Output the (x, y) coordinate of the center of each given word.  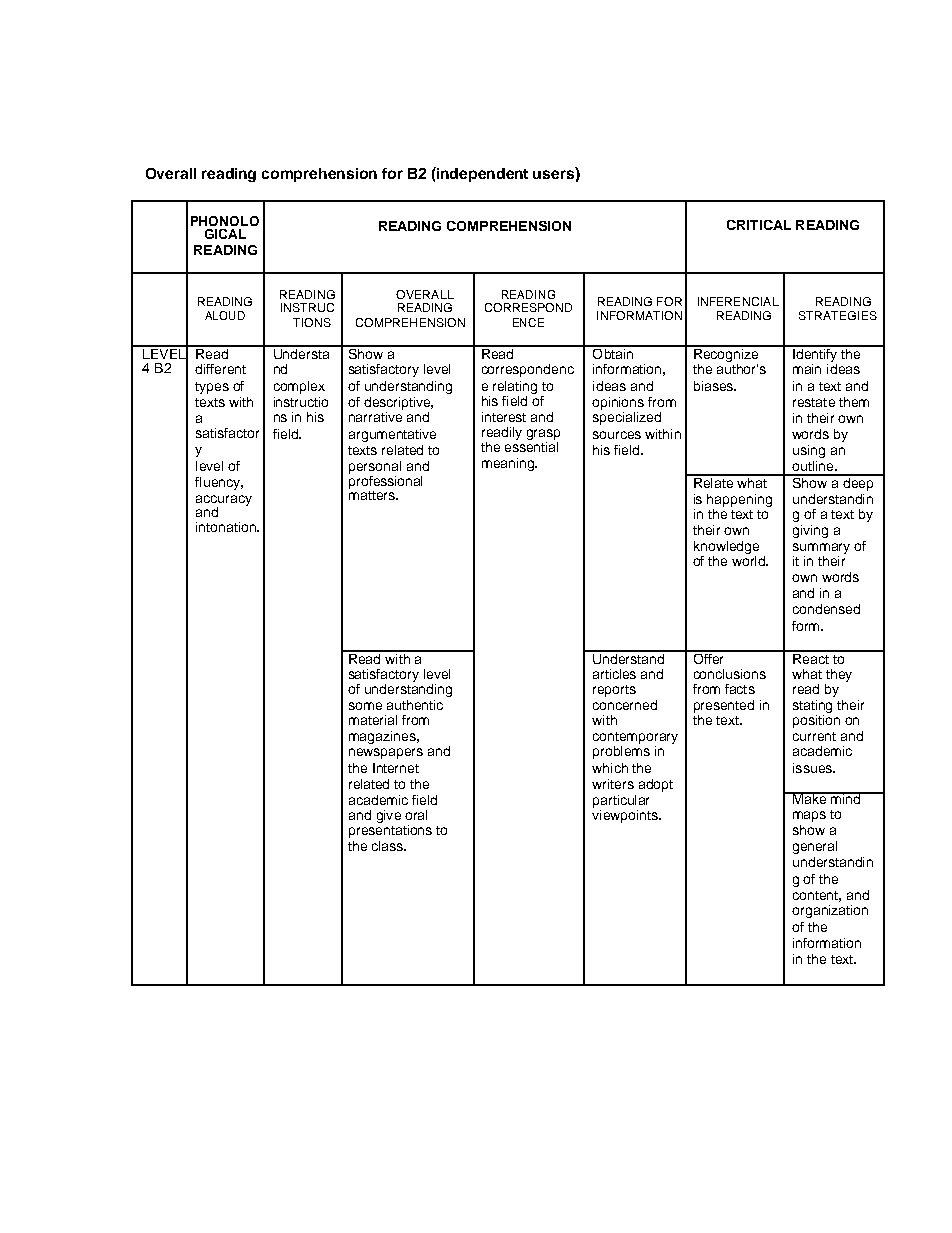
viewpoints (626, 815)
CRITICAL (759, 225)
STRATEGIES (838, 315)
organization (830, 911)
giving (810, 531)
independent (481, 174)
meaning (509, 464)
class (389, 846)
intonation (227, 527)
